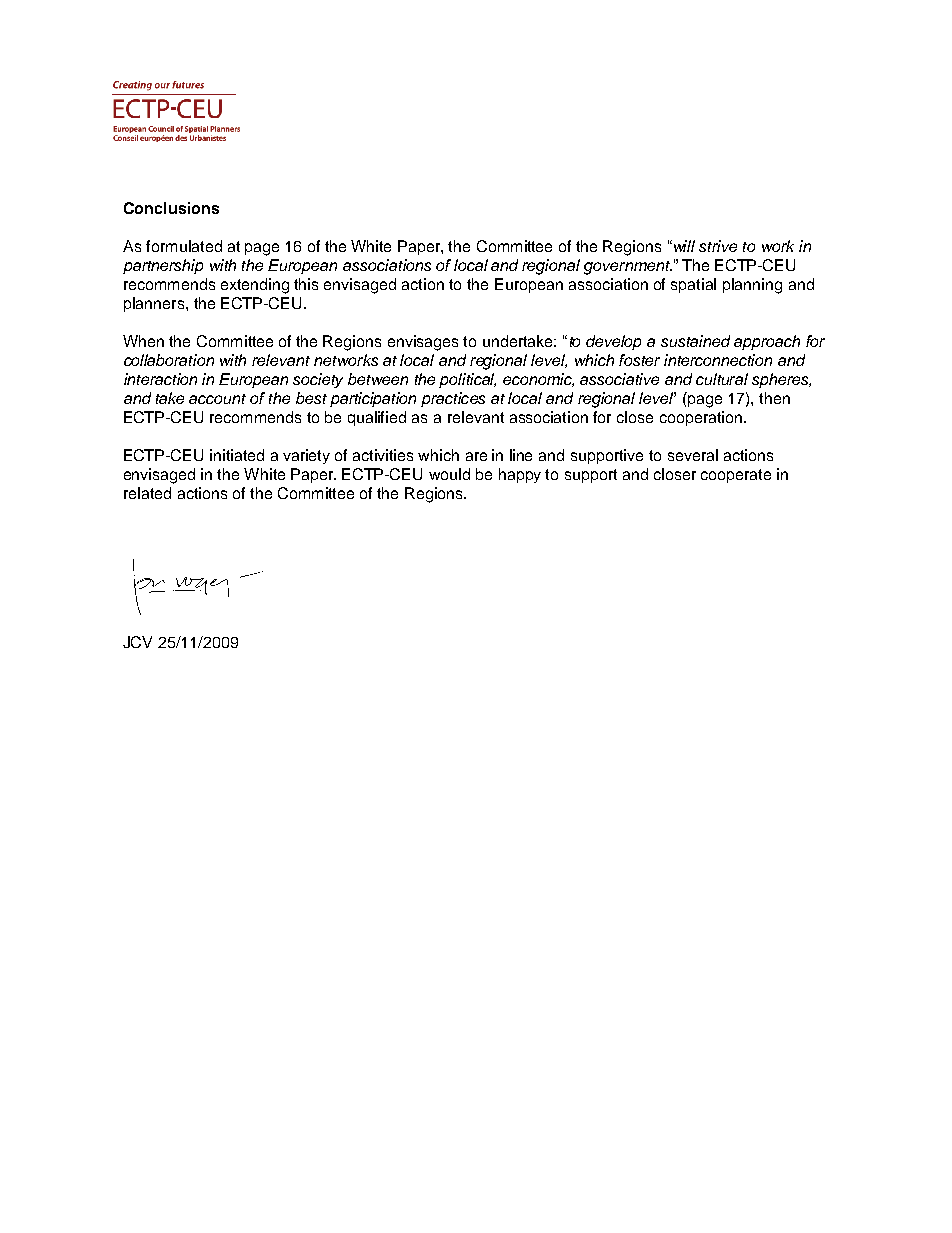  Describe the element at coordinates (453, 399) in the screenshot. I see `practices` at that location.
